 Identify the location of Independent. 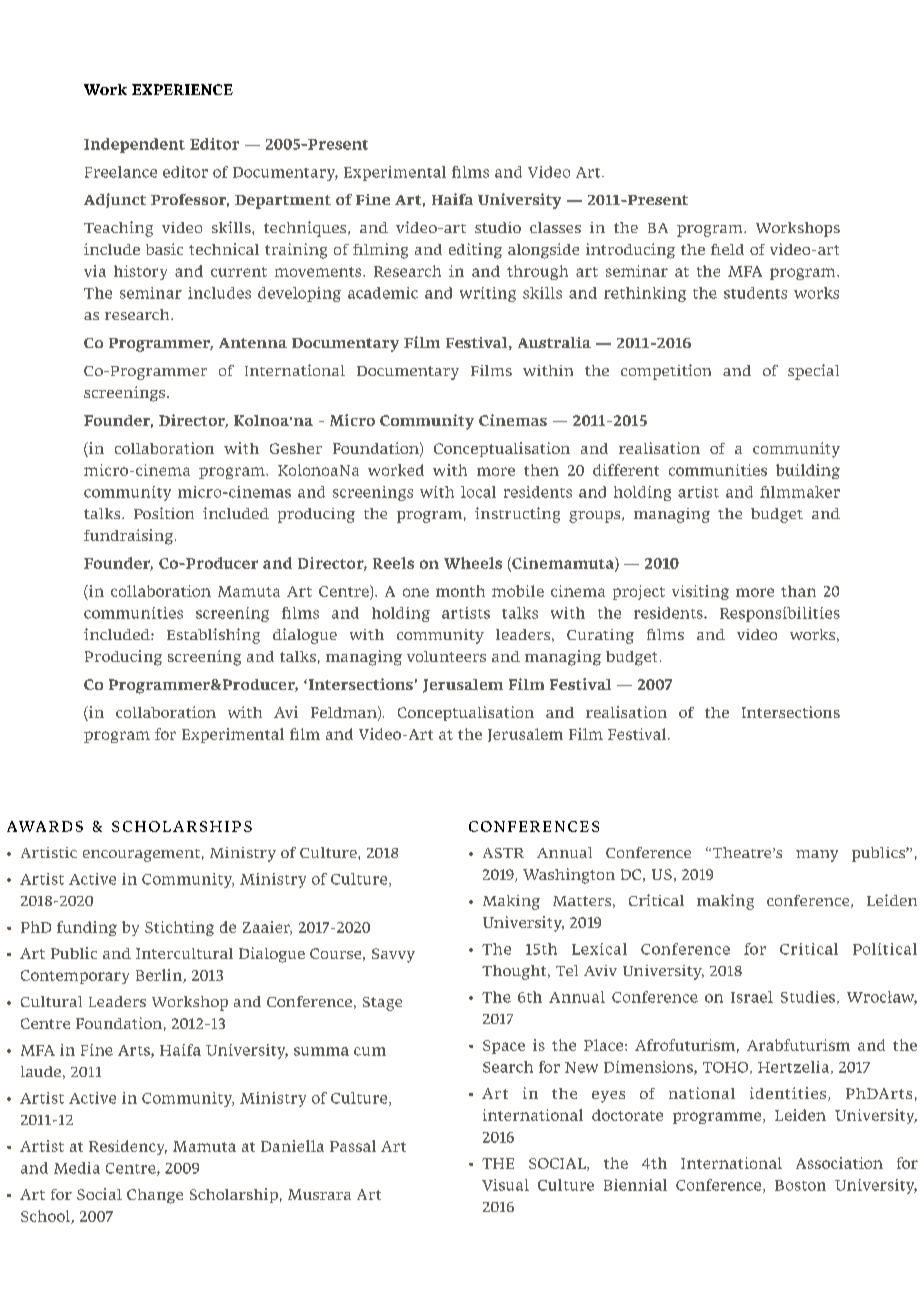
(134, 145).
